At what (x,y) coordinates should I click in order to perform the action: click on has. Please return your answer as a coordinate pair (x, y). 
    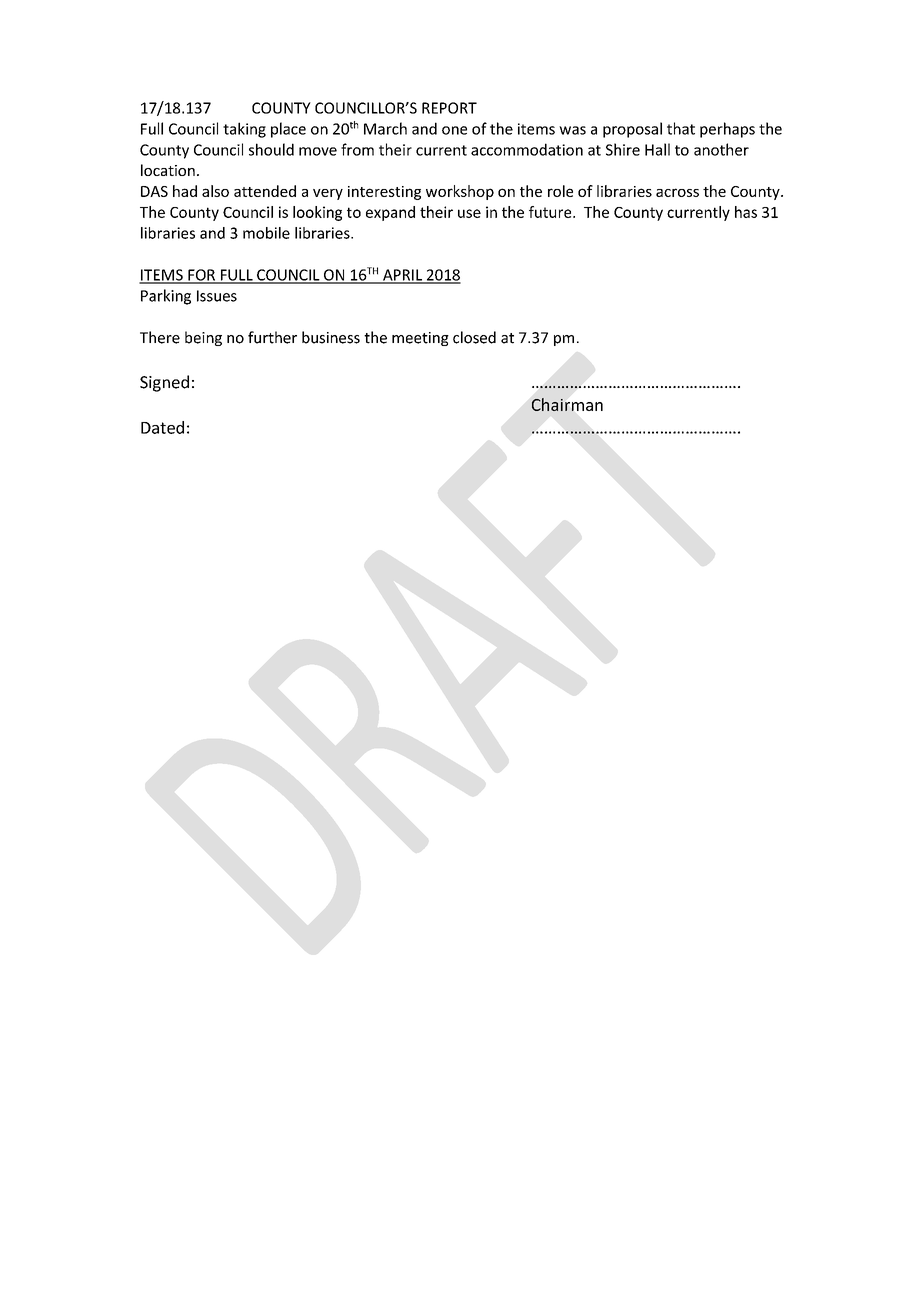
    Looking at the image, I should click on (746, 212).
